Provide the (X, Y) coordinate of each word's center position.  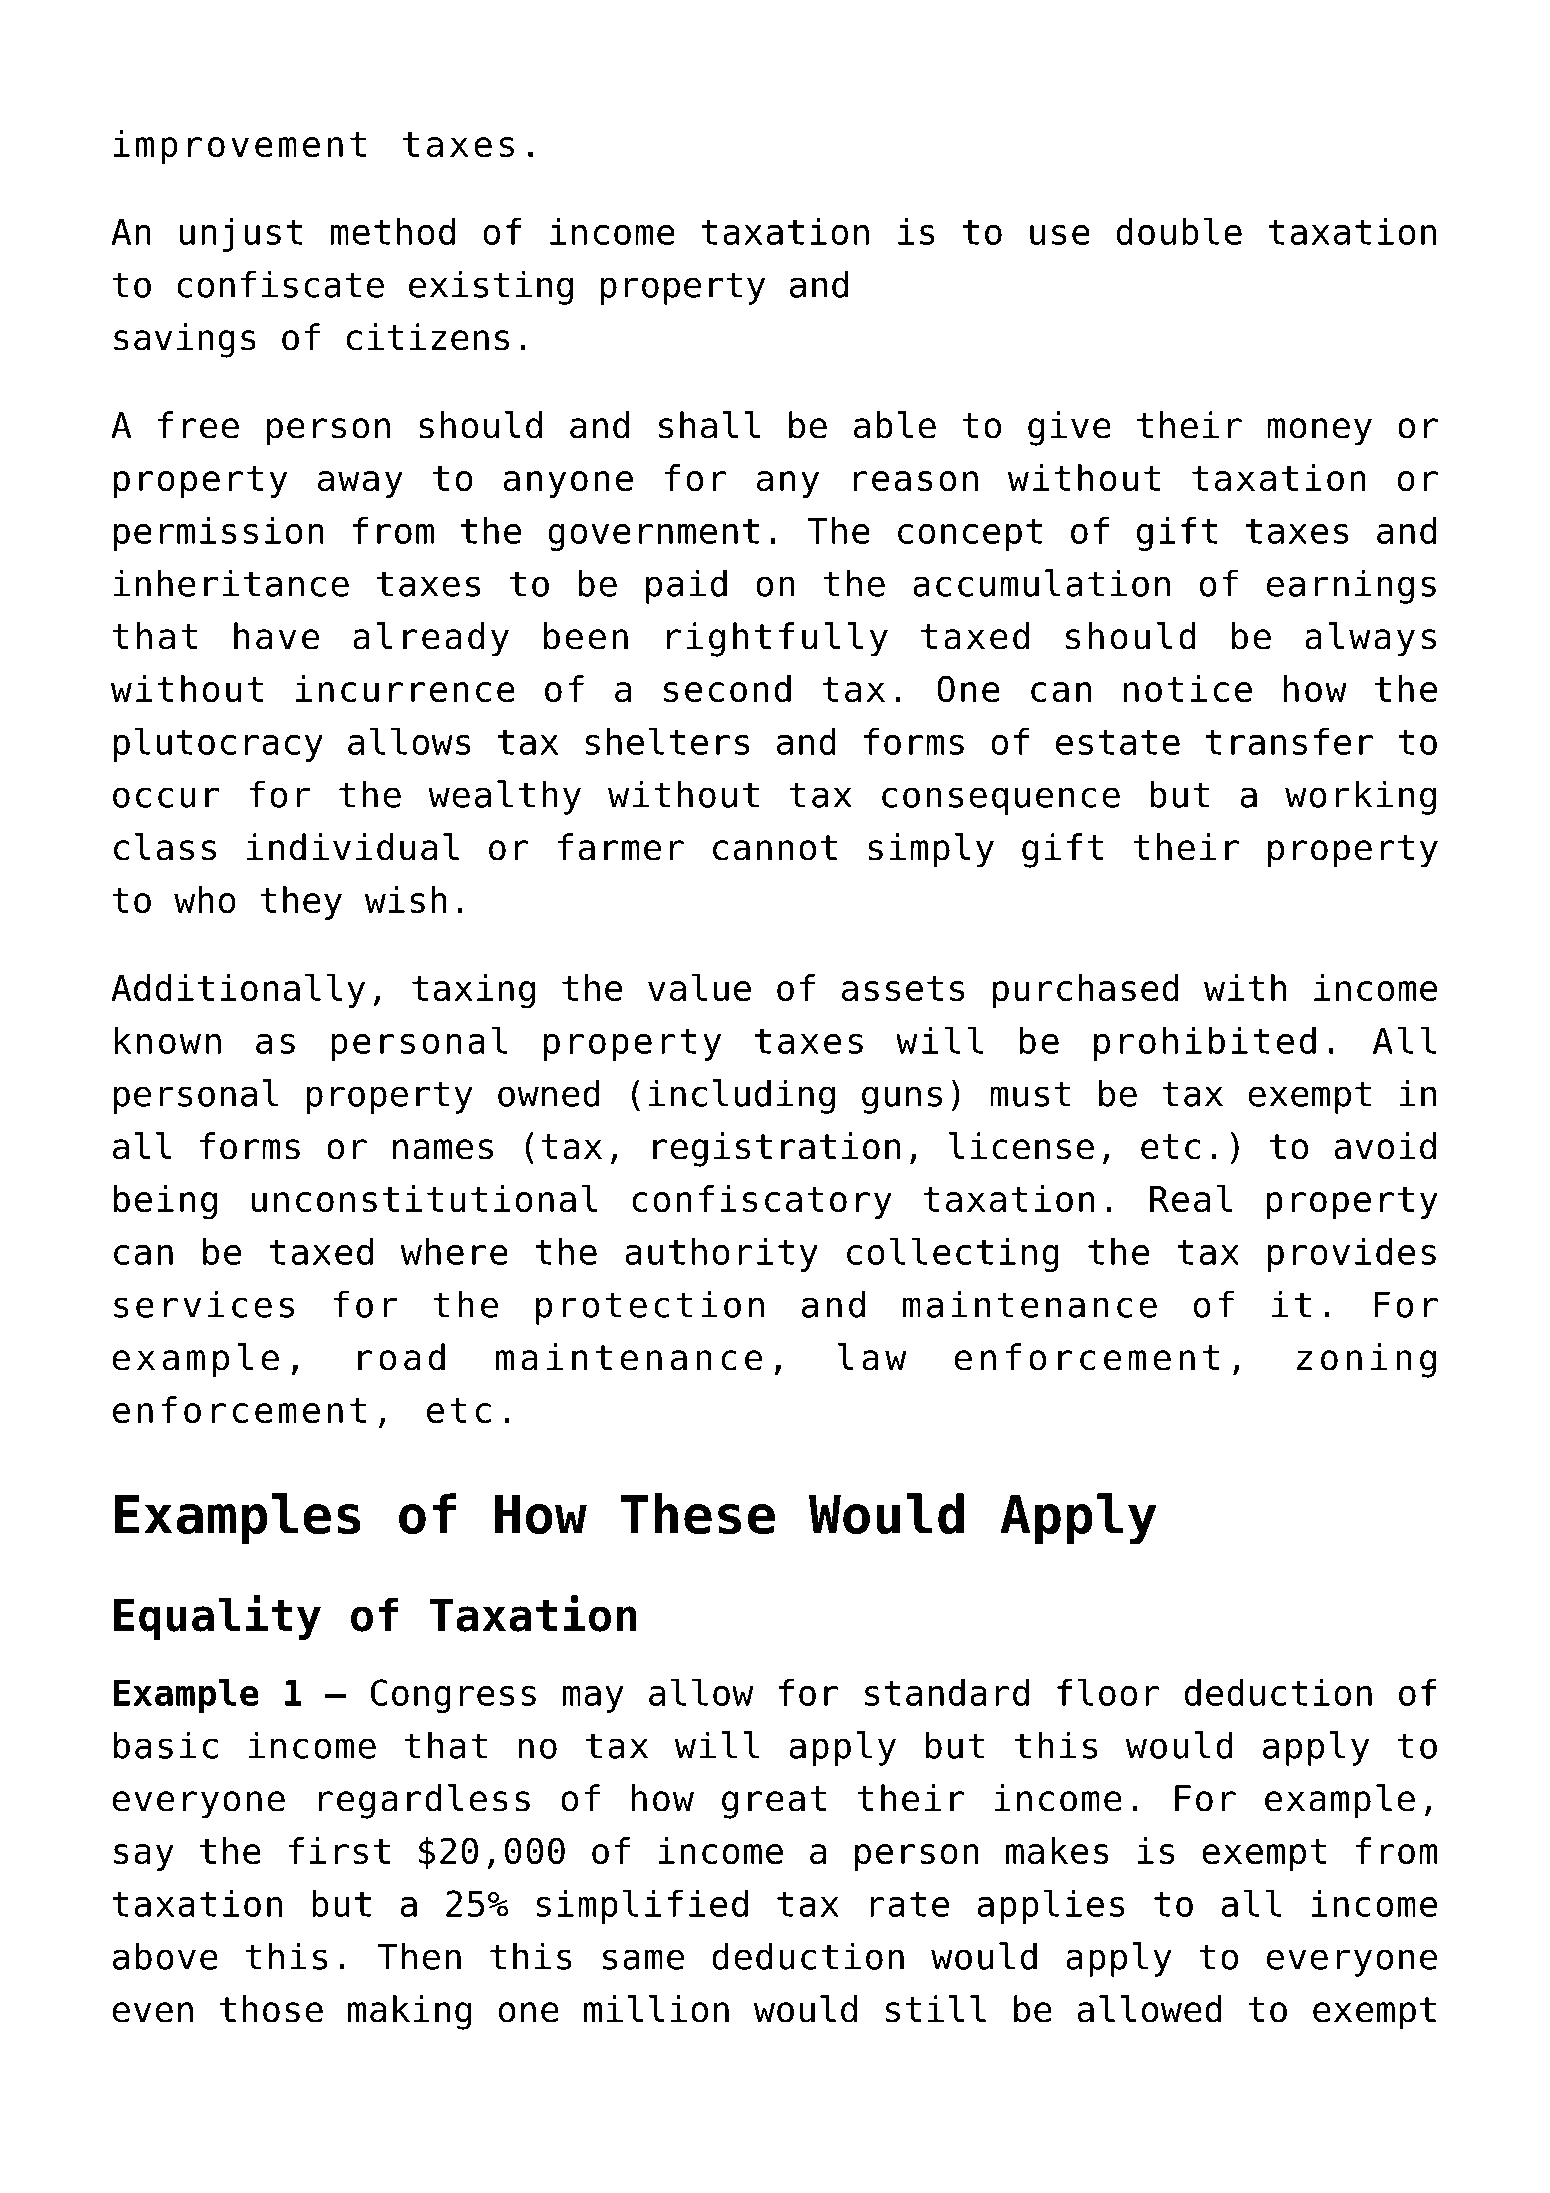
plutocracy (218, 744)
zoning (1366, 1360)
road (401, 1357)
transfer (1289, 741)
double (1179, 231)
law (872, 1357)
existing (491, 287)
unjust (241, 234)
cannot (775, 848)
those (271, 2009)
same (643, 1959)
